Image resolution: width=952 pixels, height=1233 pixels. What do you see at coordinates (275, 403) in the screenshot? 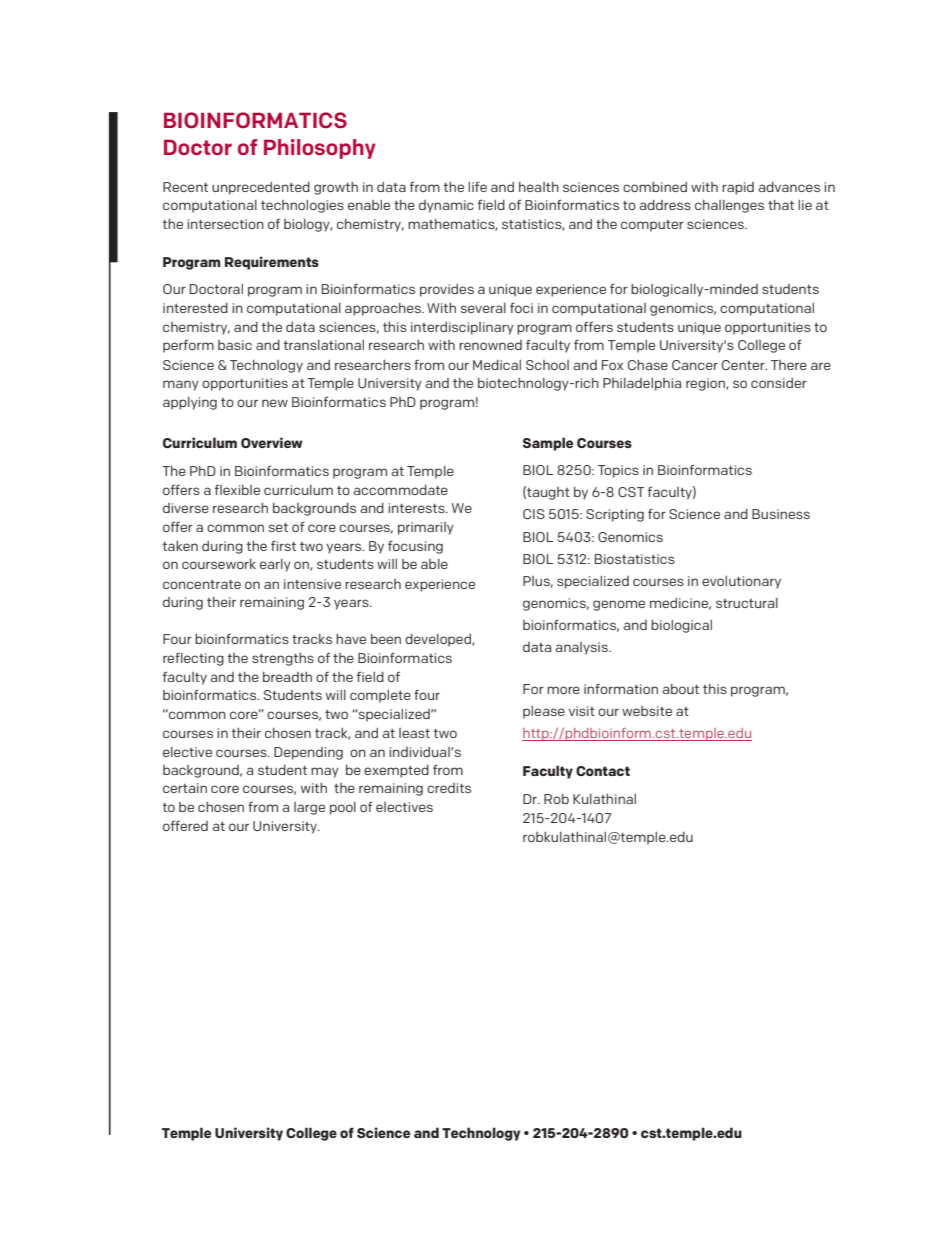
I see `new` at bounding box center [275, 403].
